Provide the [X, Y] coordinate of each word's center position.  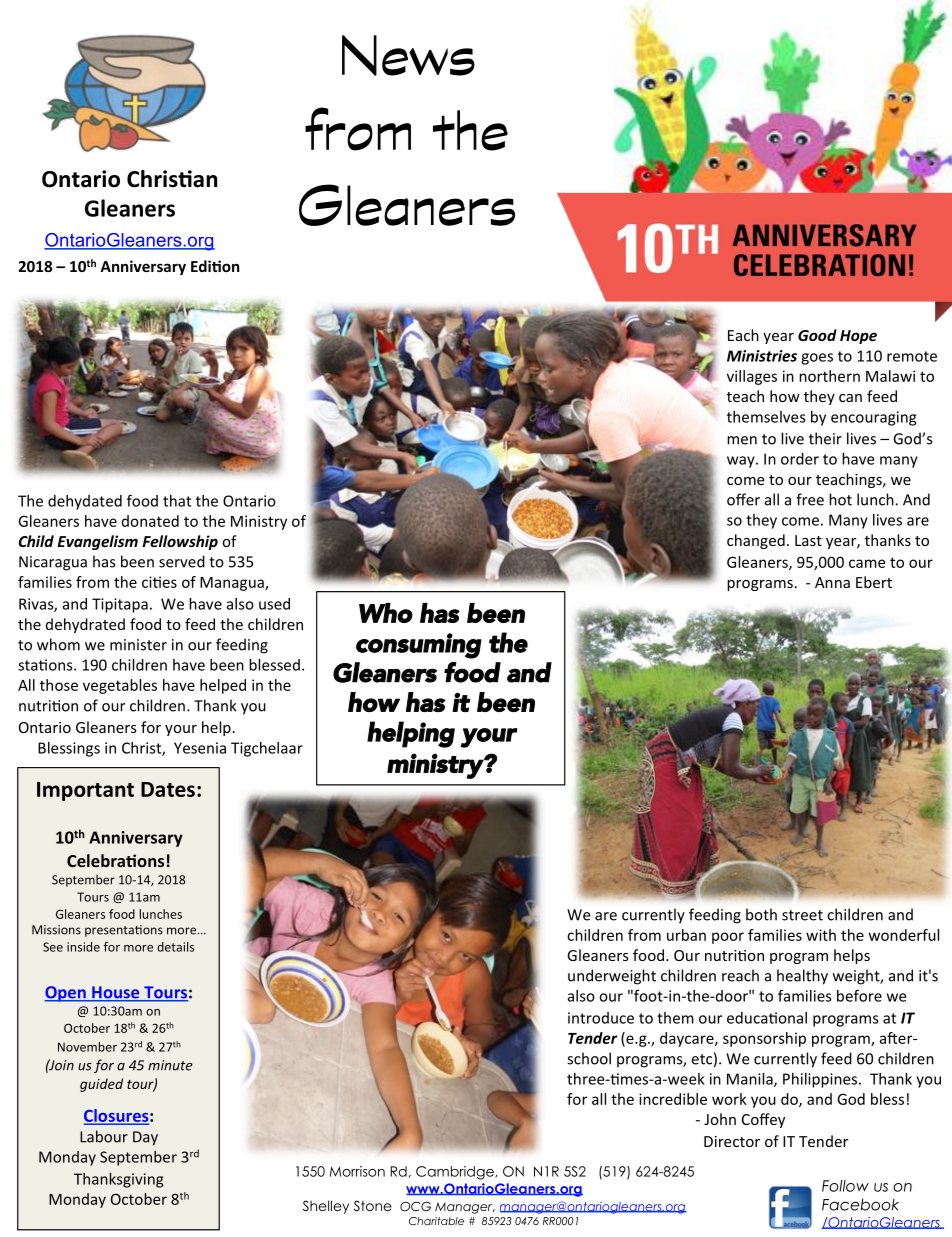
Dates [168, 789]
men [742, 440]
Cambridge [456, 1173]
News [408, 55]
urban [686, 935]
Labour [104, 1136]
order [800, 459]
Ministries [762, 356]
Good [817, 335]
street [802, 915]
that [177, 501]
